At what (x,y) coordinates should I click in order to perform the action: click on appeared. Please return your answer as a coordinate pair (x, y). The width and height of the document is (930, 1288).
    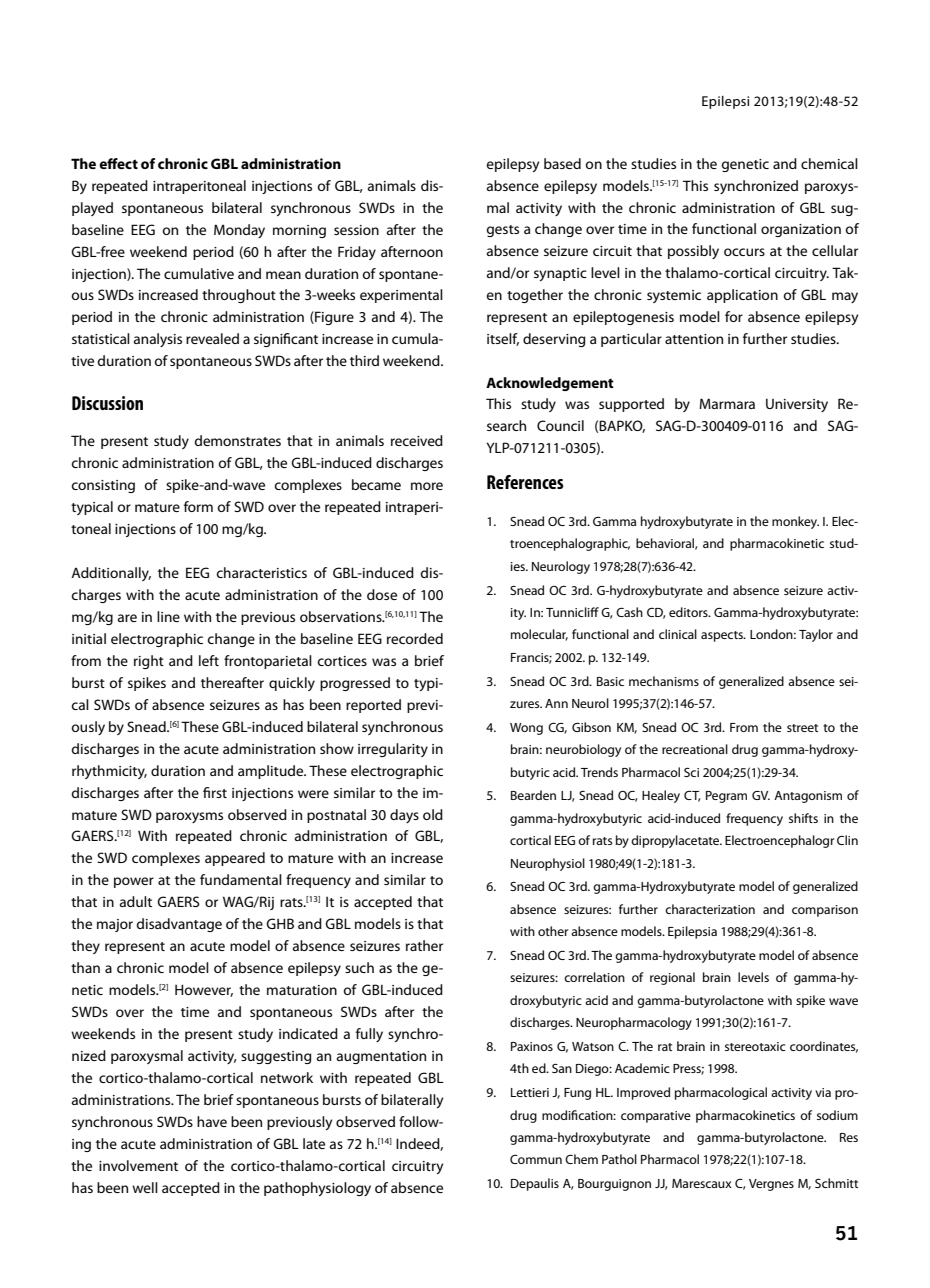
    Looking at the image, I should click on (235, 859).
